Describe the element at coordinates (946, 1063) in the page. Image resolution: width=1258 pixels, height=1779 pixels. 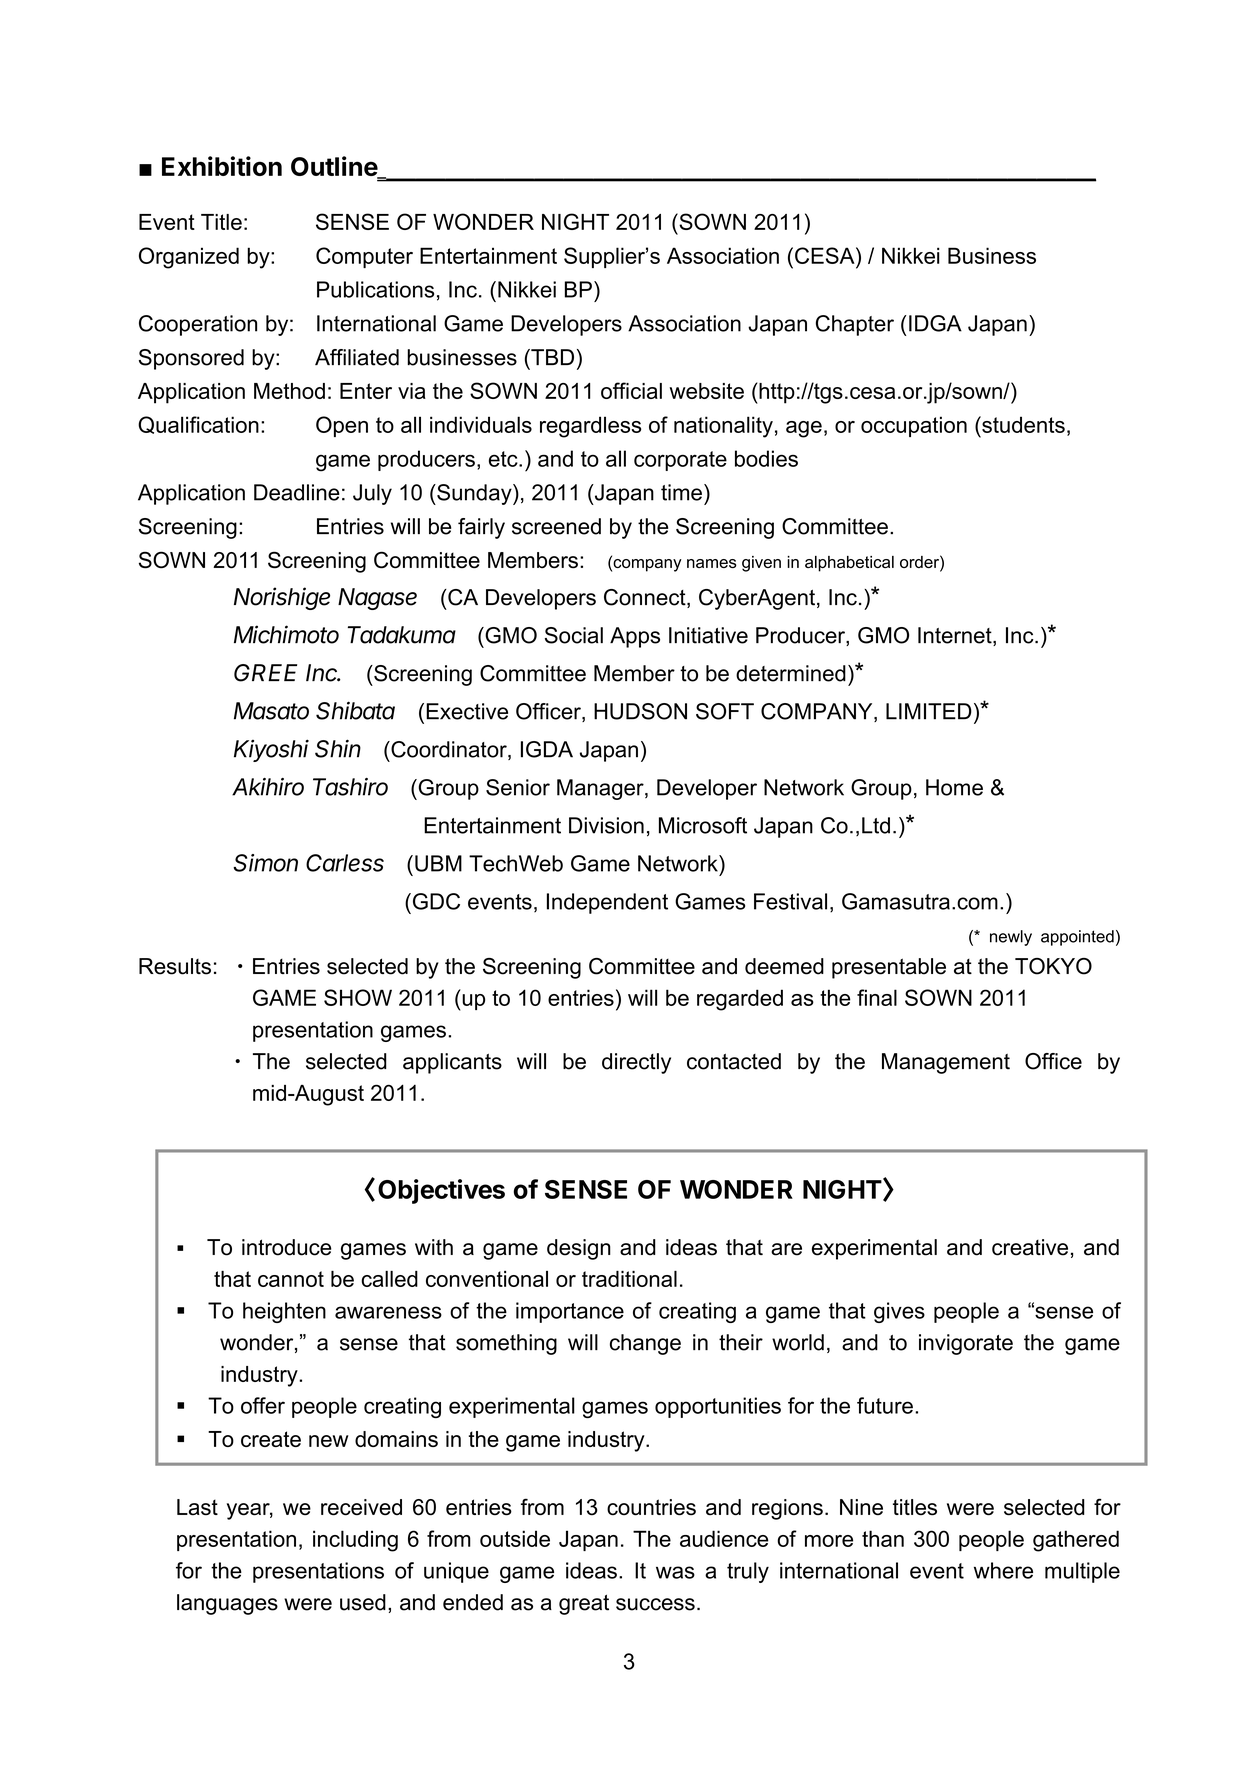
I see `Management` at that location.
